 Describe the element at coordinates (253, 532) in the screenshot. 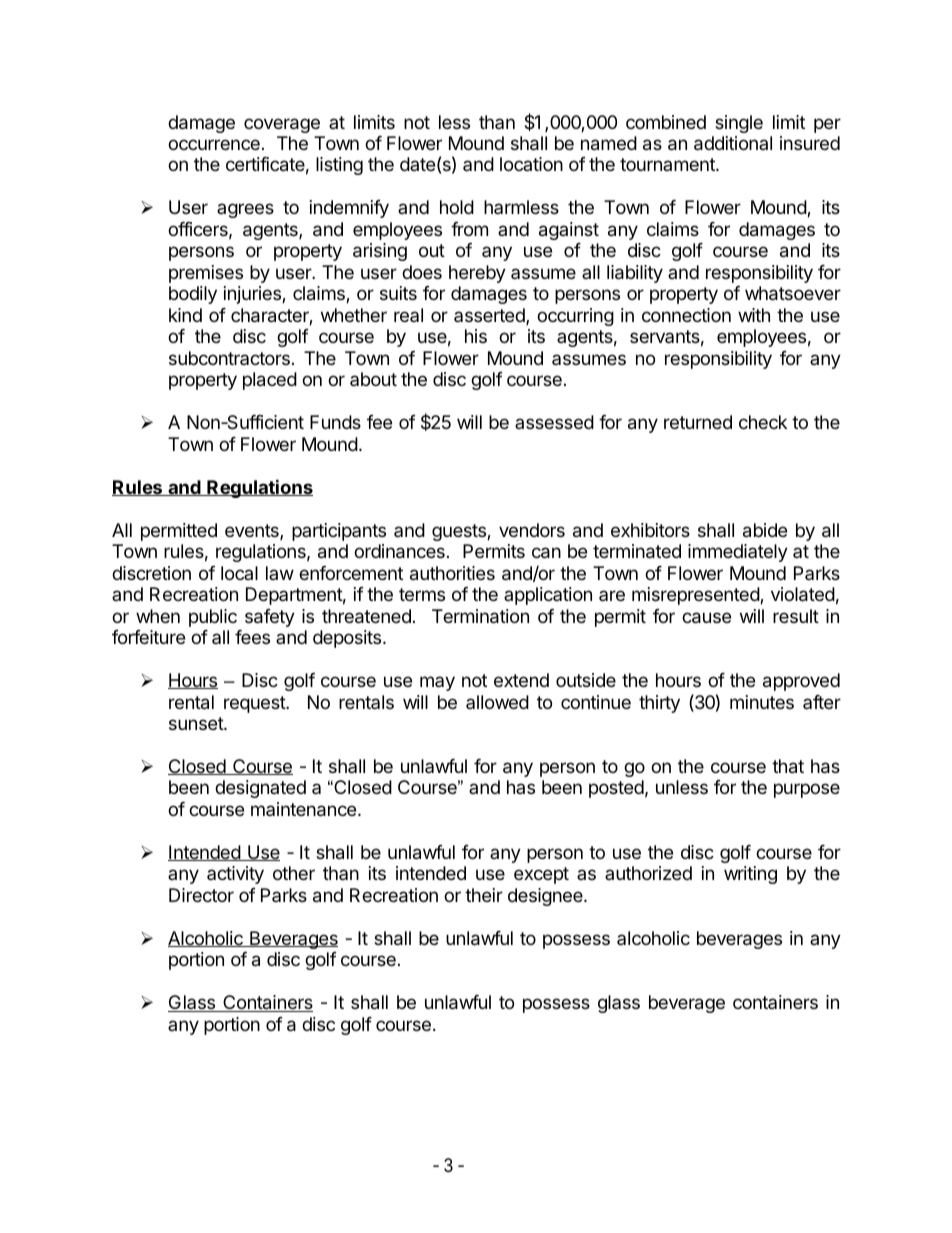

I see `events` at that location.
